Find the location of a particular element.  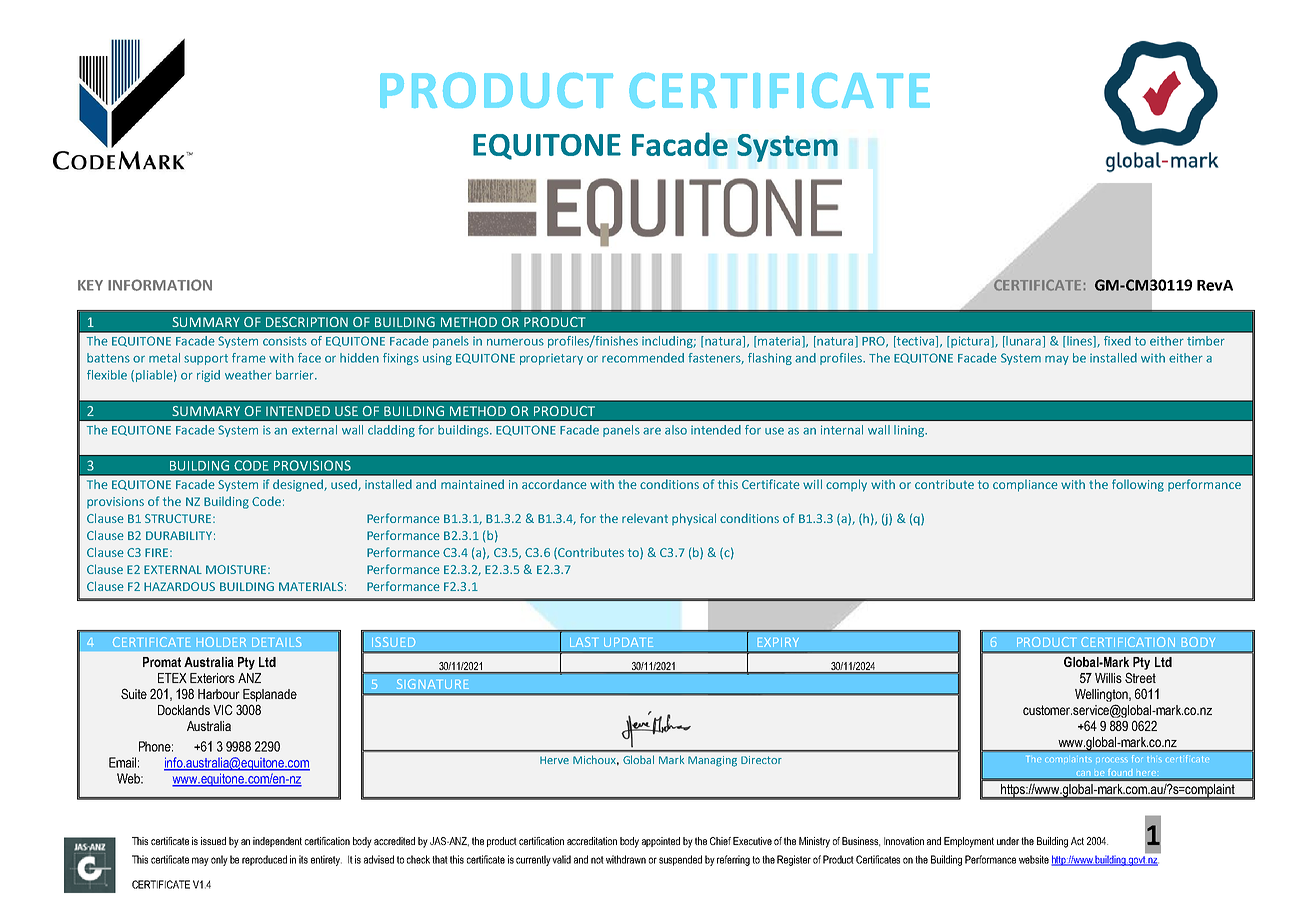

independent is located at coordinates (277, 842).
